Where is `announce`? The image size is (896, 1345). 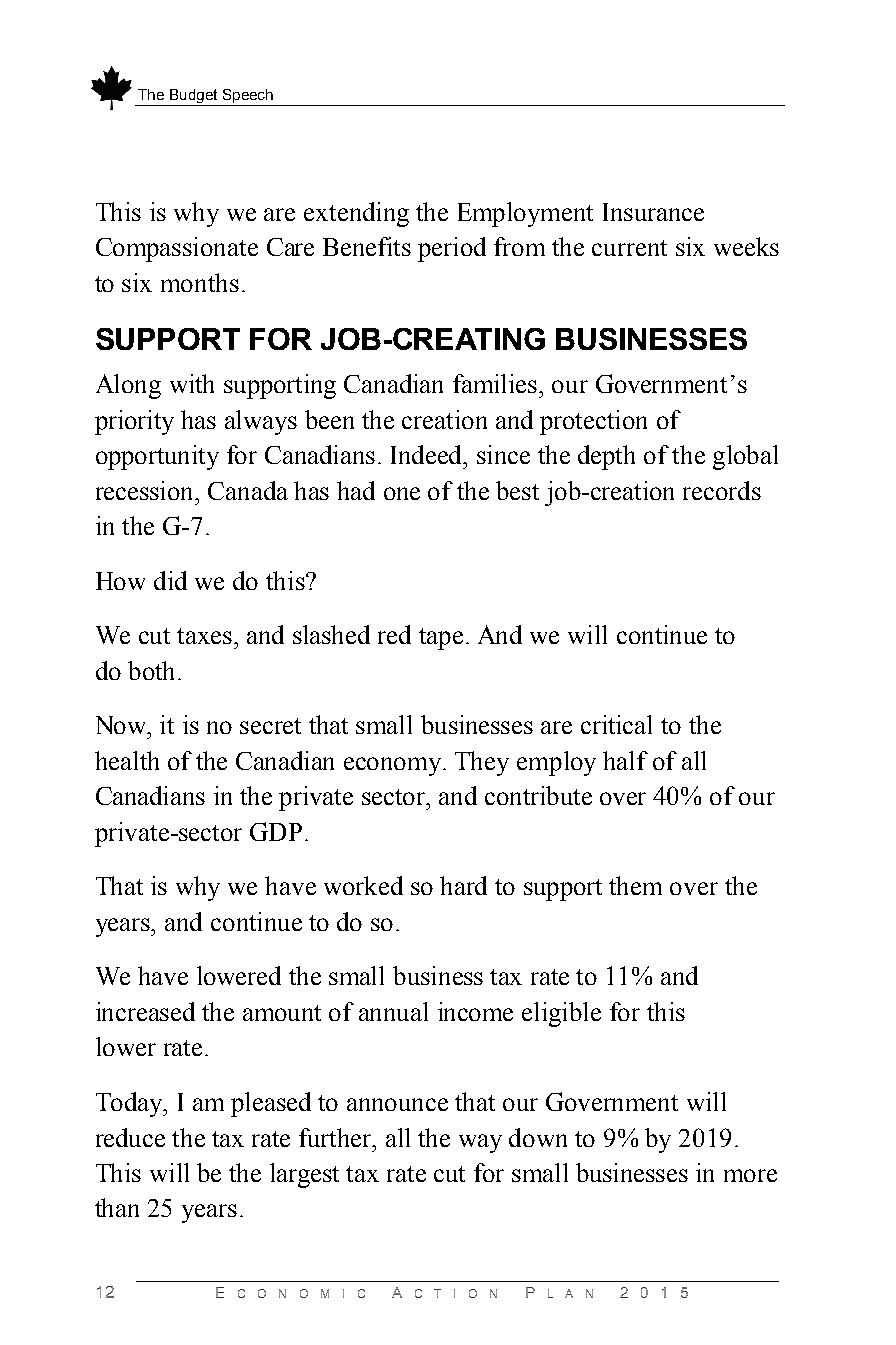
announce is located at coordinates (397, 1104).
